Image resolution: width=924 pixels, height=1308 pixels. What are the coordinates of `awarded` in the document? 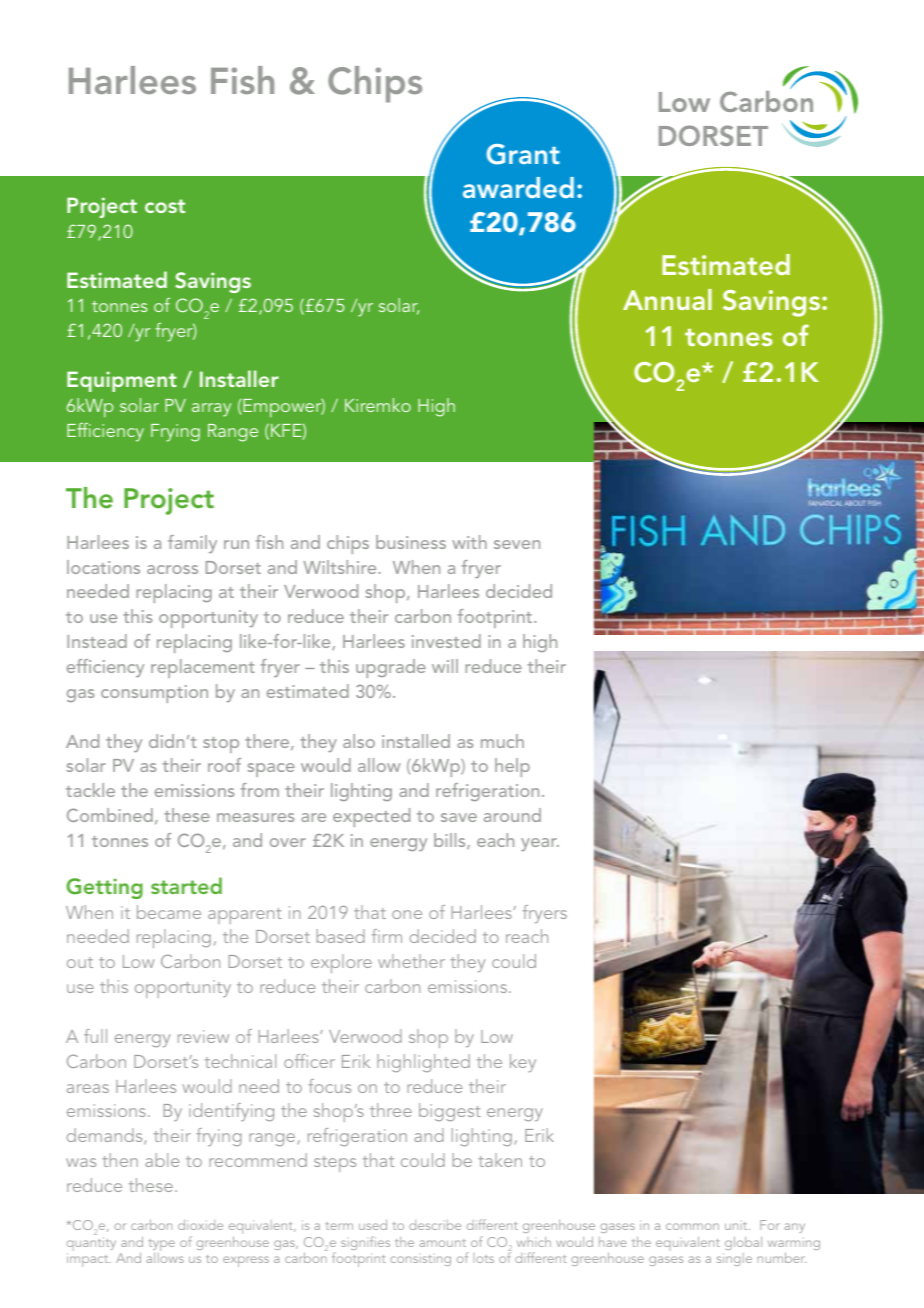 It's located at (518, 187).
